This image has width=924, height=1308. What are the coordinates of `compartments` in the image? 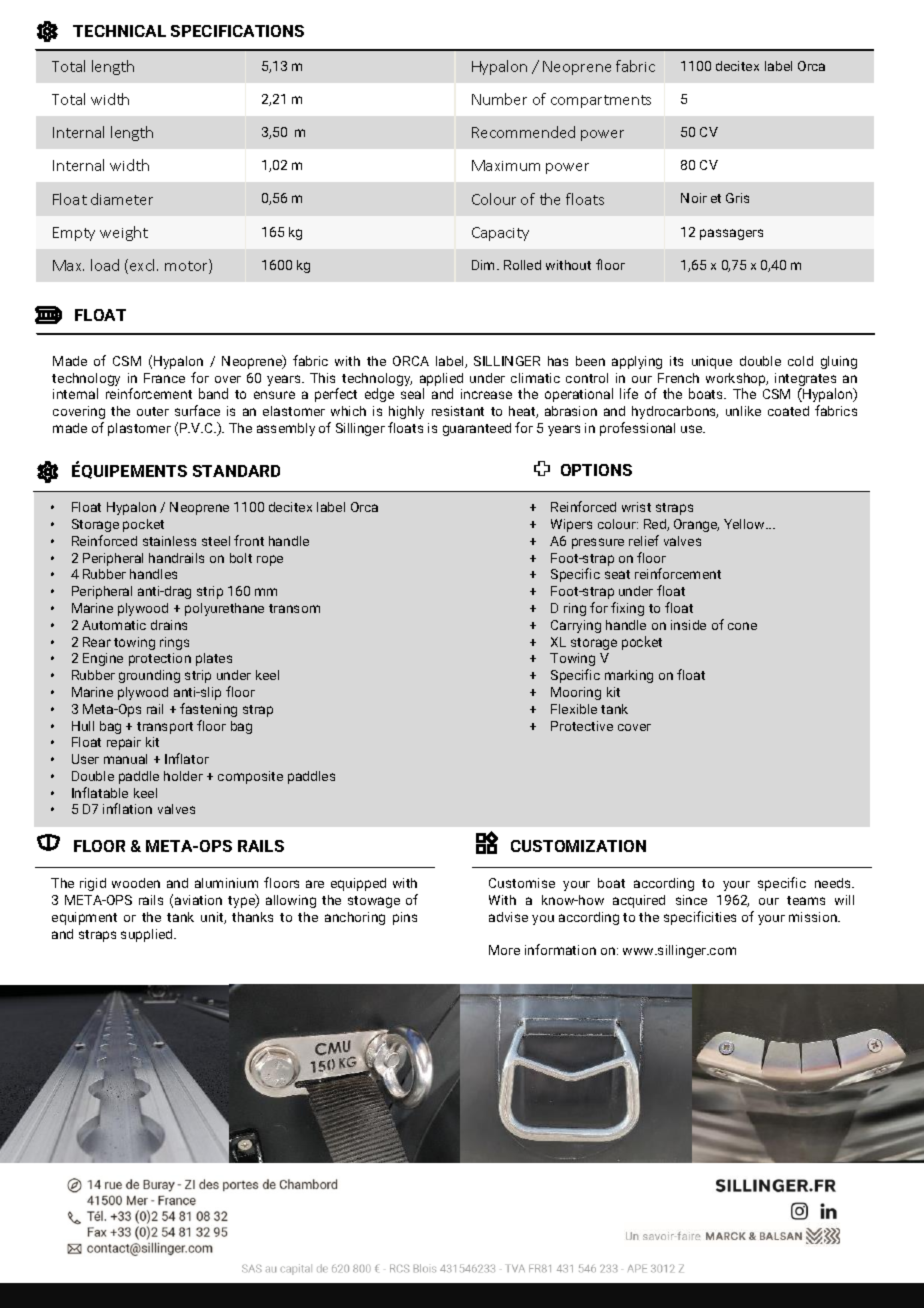 It's located at (601, 101).
